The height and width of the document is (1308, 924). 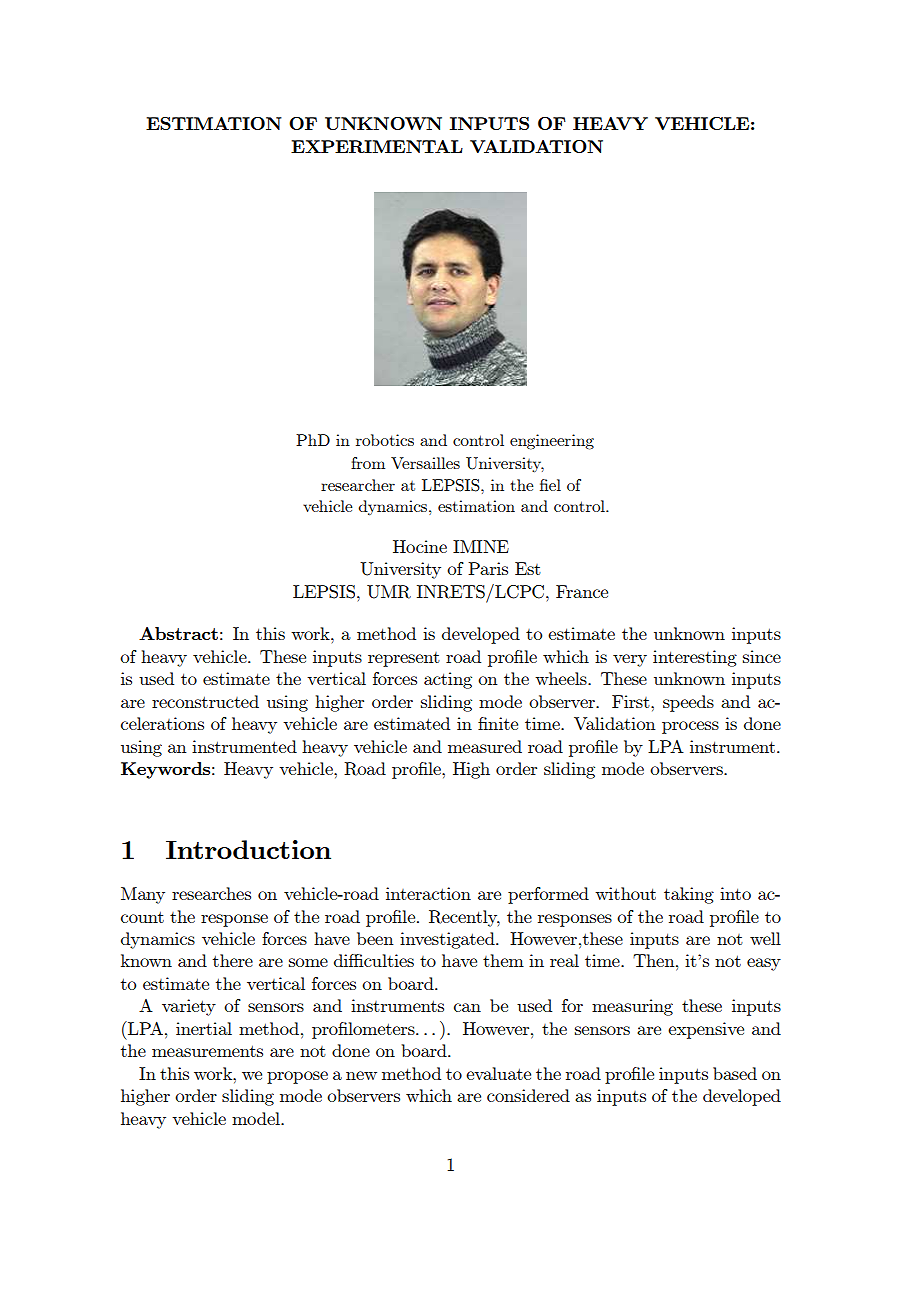 What do you see at coordinates (385, 440) in the document?
I see `robotics` at bounding box center [385, 440].
